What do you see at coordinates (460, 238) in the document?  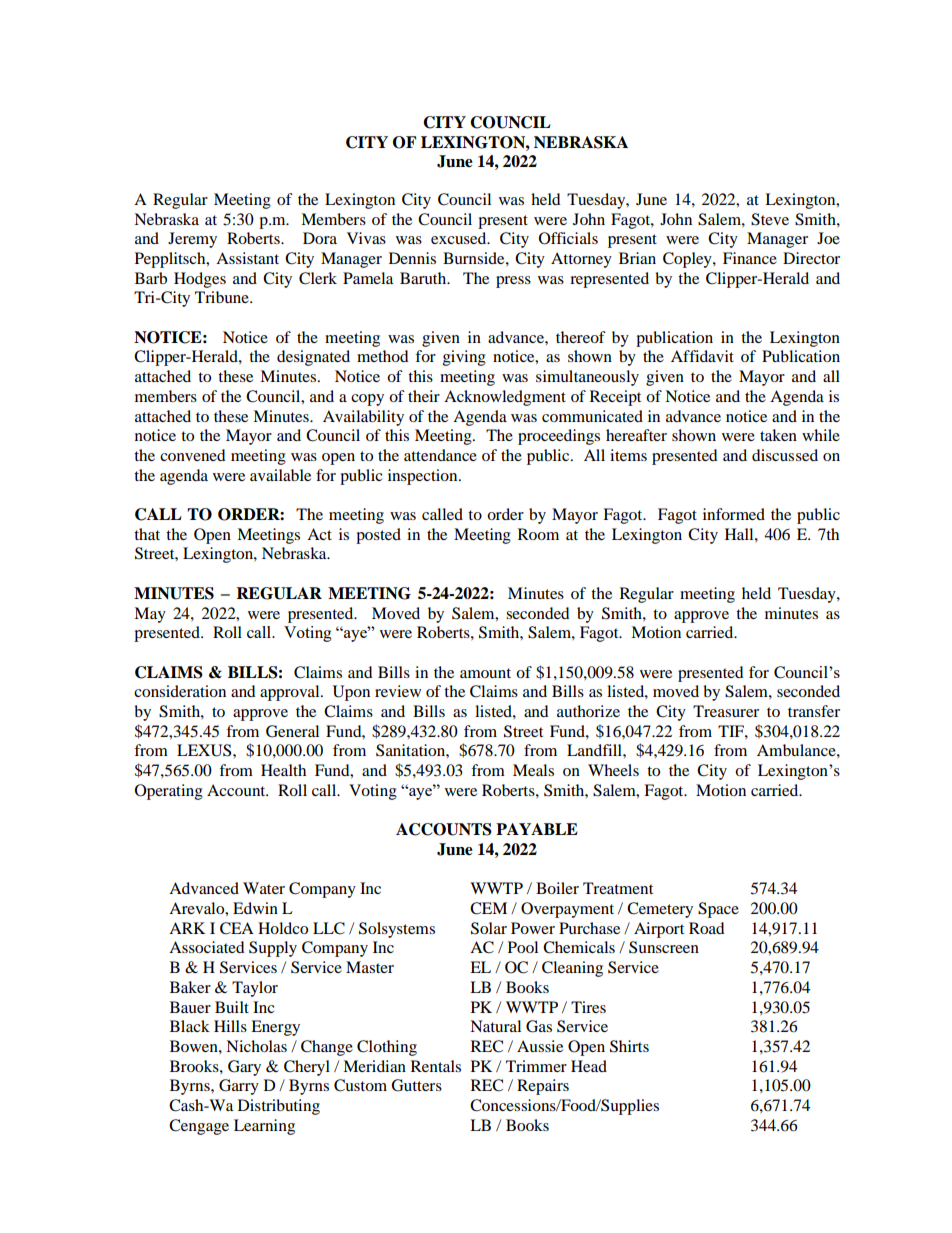 I see `excused` at bounding box center [460, 238].
